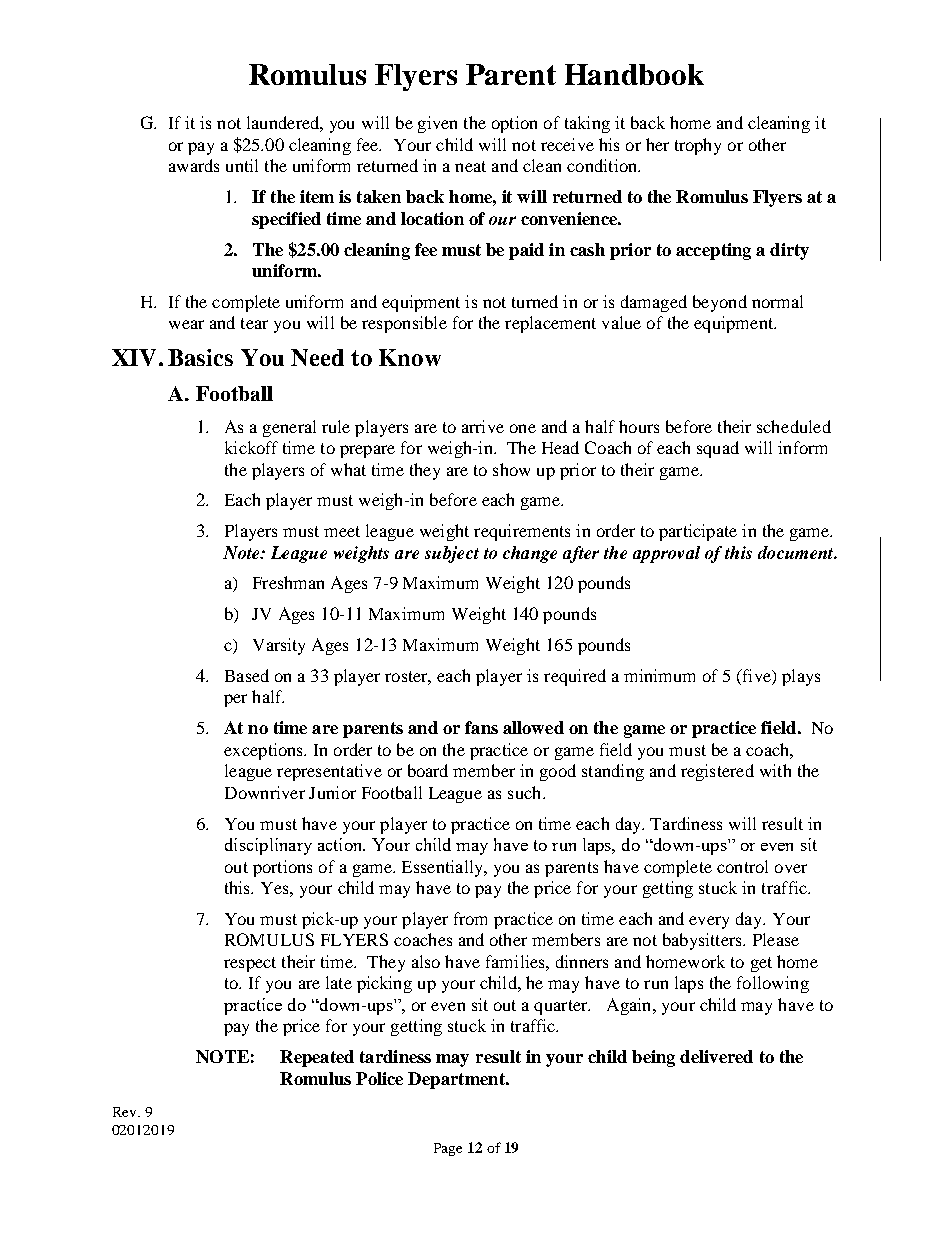  I want to click on five, so click(756, 677).
